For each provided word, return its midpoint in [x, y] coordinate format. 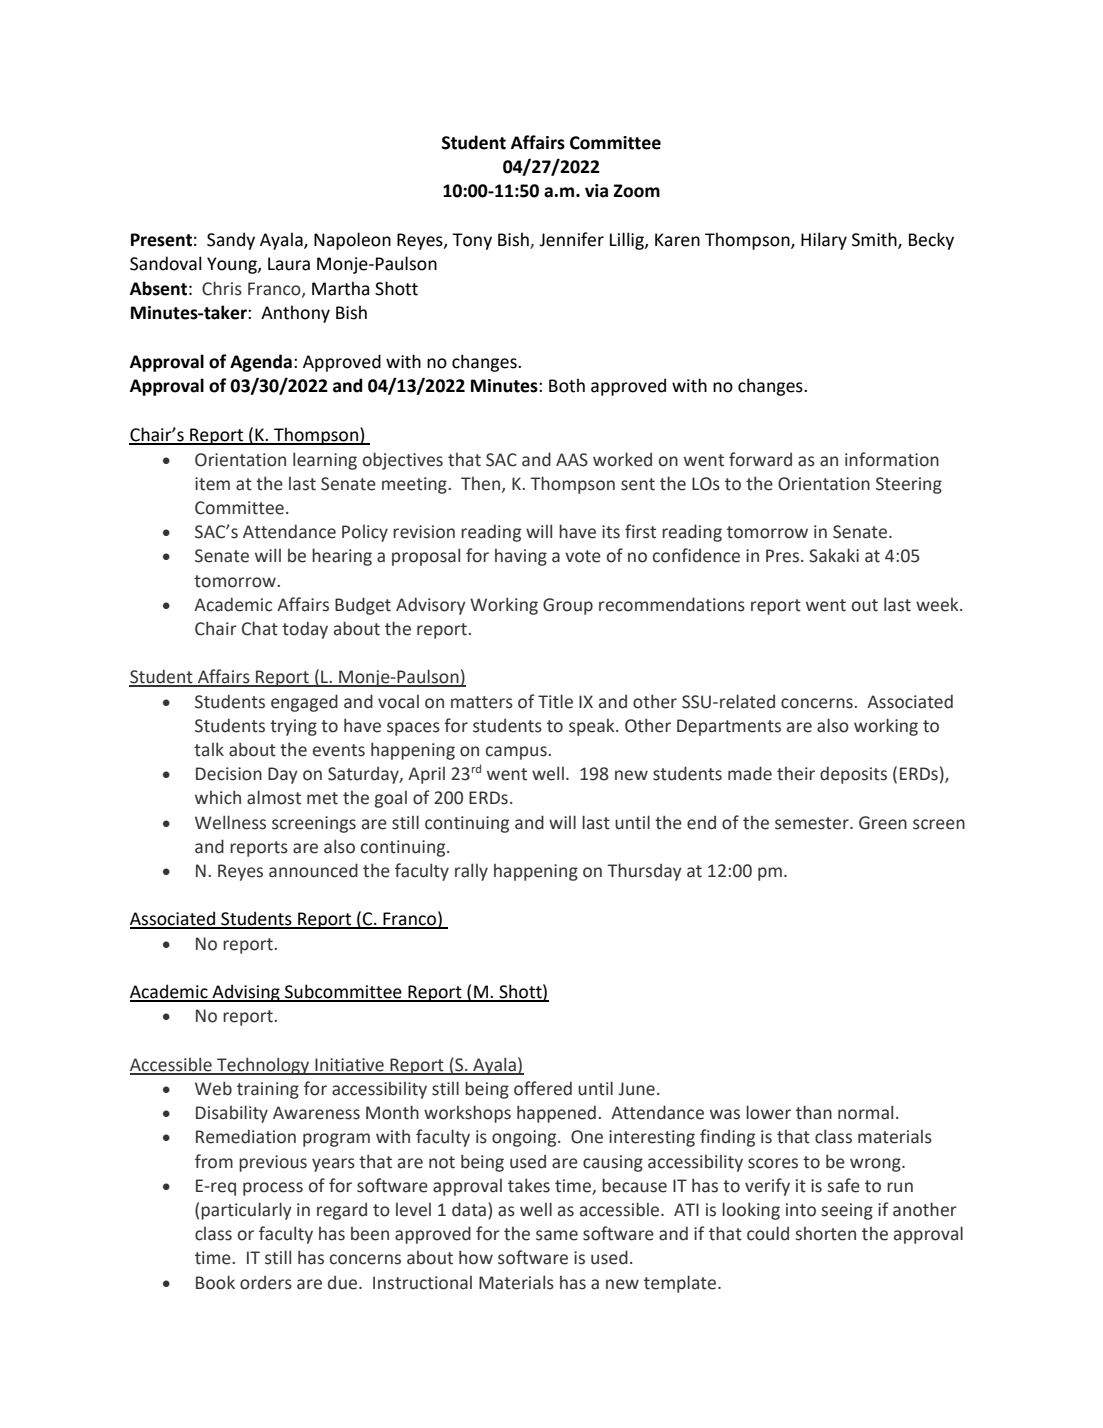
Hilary [824, 241]
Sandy [231, 241]
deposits [853, 775]
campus [517, 753]
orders [266, 1283]
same [557, 1235]
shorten [826, 1234]
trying [293, 727]
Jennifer [571, 239]
